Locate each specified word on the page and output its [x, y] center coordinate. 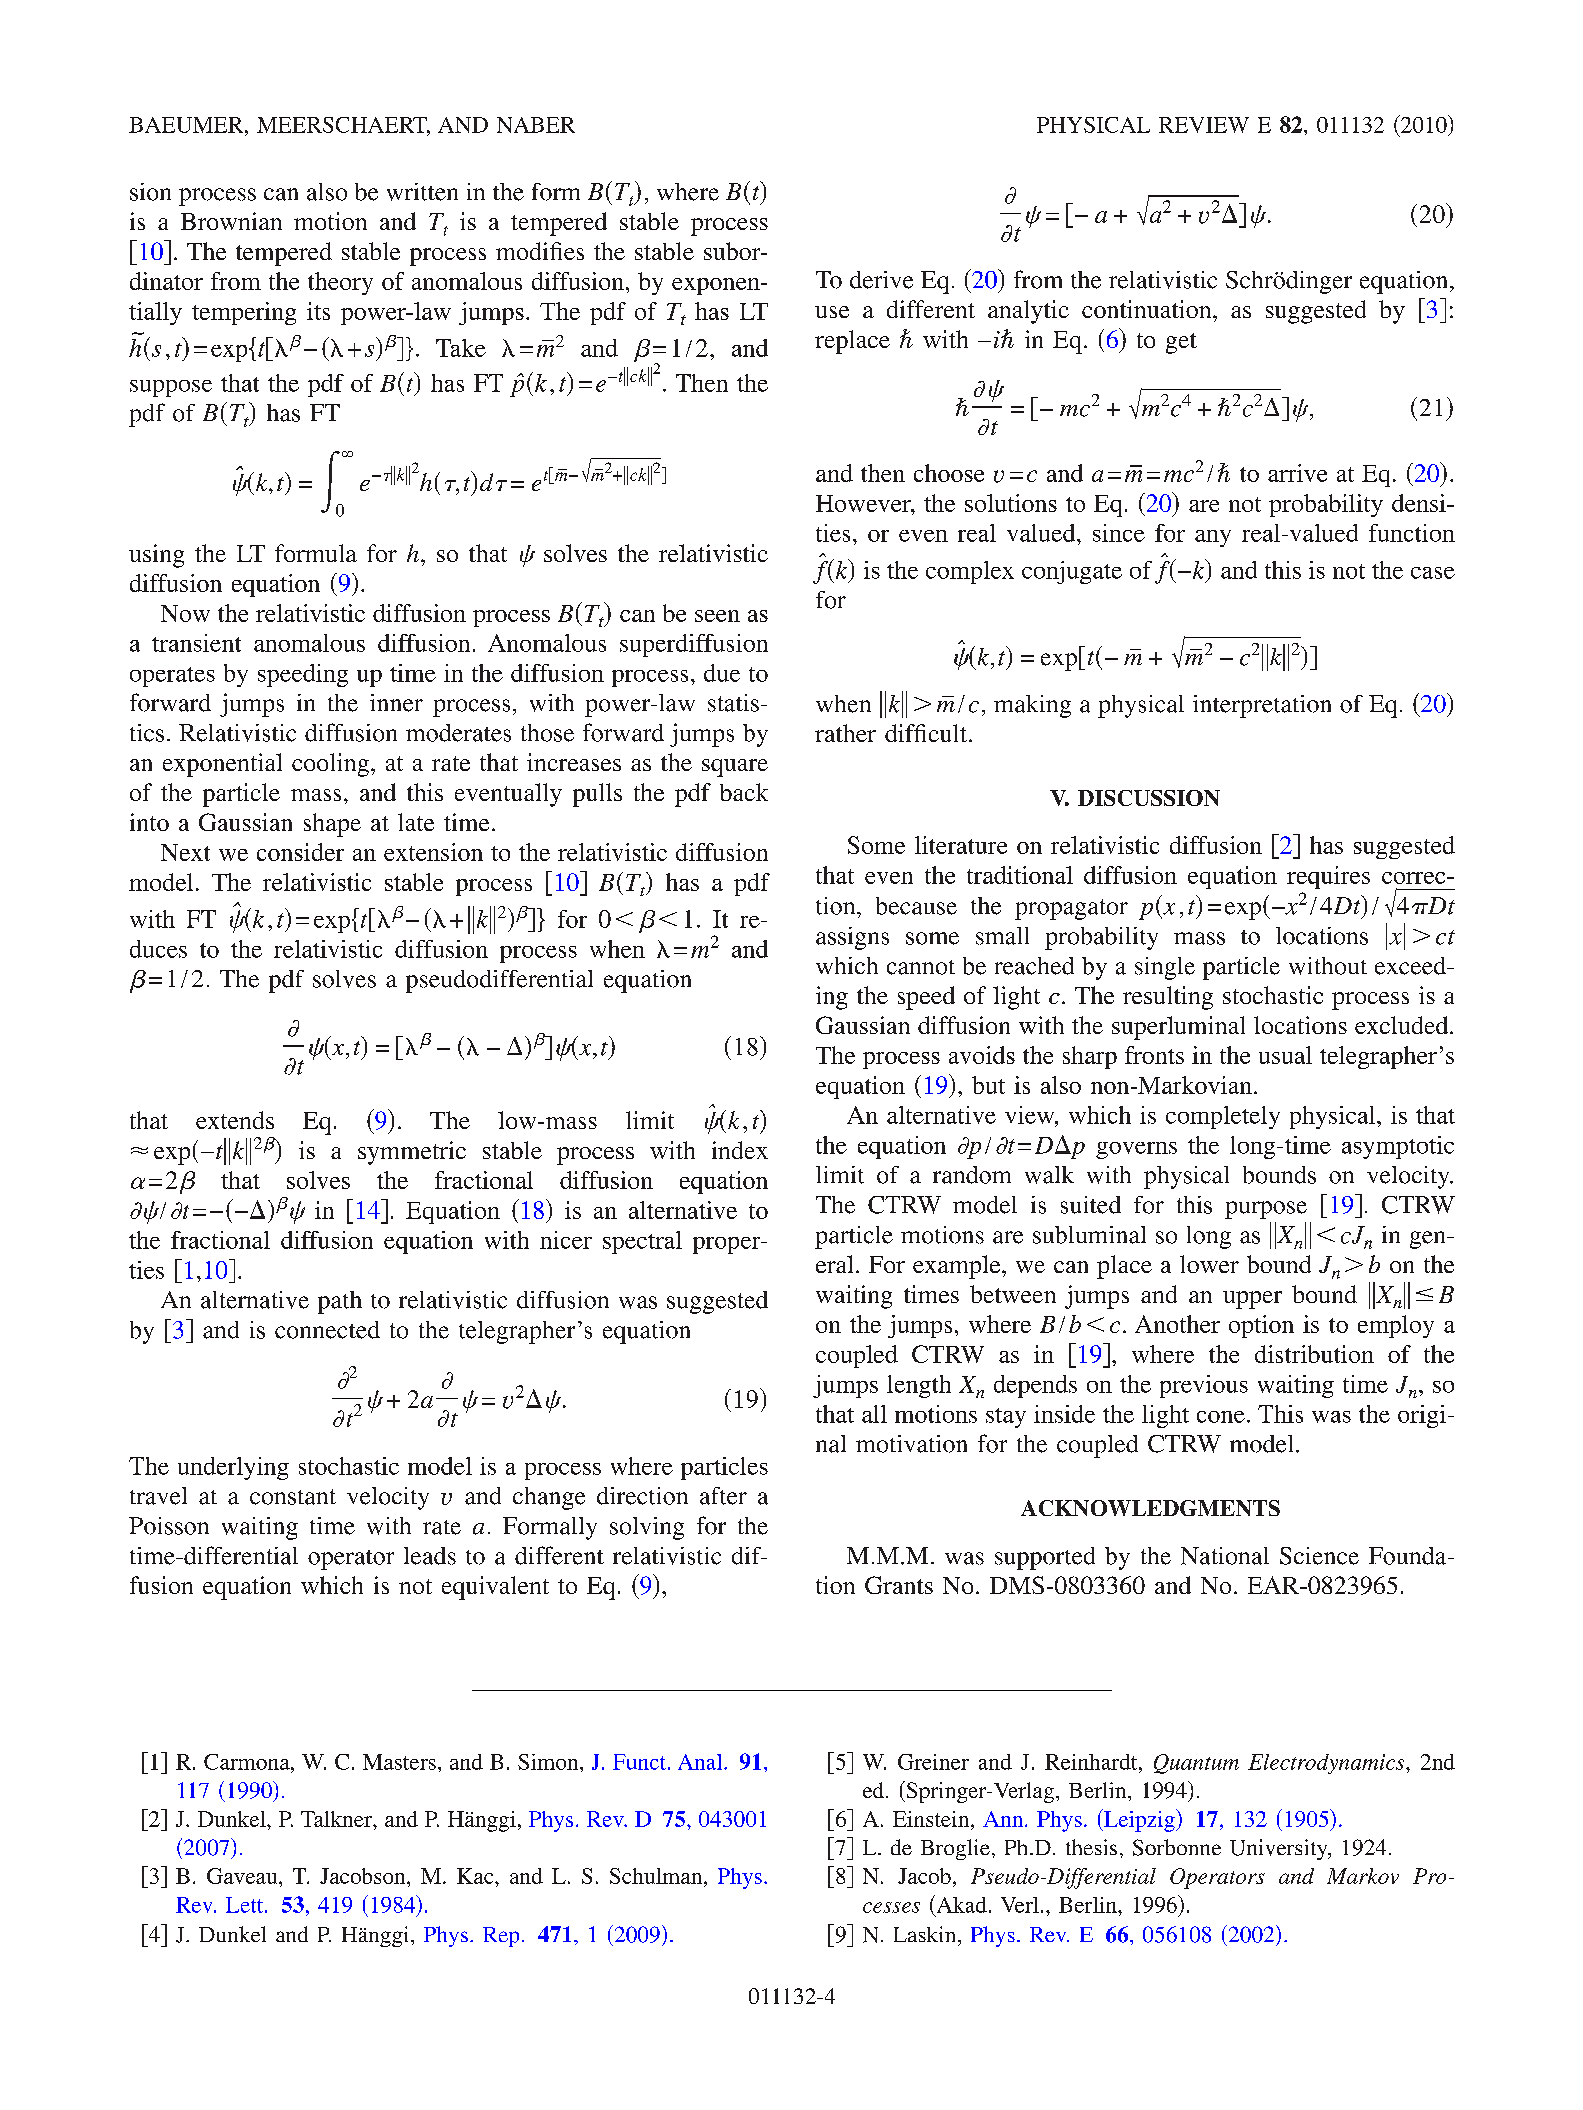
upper [1252, 1300]
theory [340, 283]
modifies [540, 251]
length [919, 1386]
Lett [246, 1905]
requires [1328, 877]
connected [327, 1330]
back [744, 792]
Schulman [657, 1877]
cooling [330, 765]
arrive [1297, 473]
